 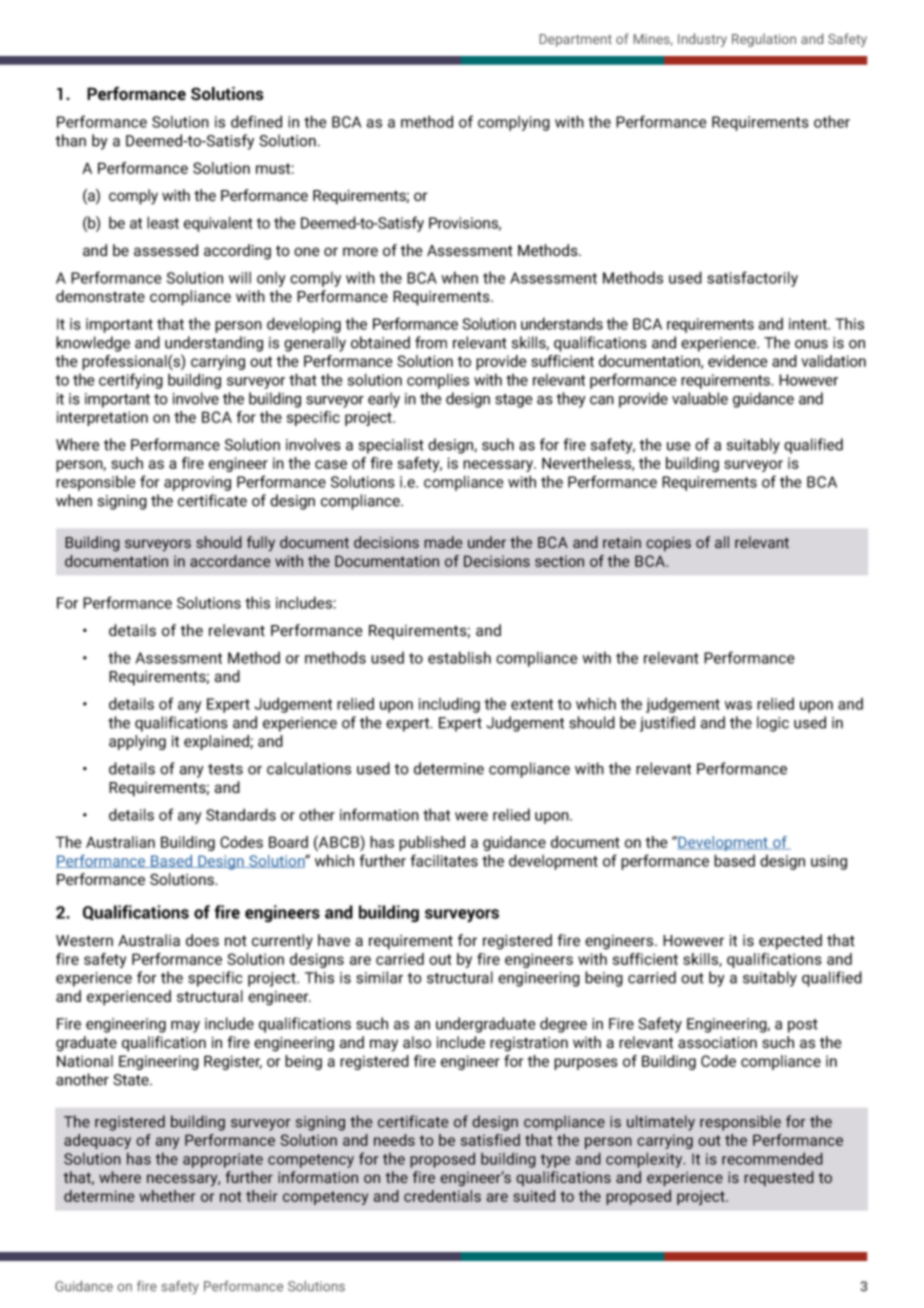 What do you see at coordinates (576, 40) in the screenshot?
I see `Department` at bounding box center [576, 40].
